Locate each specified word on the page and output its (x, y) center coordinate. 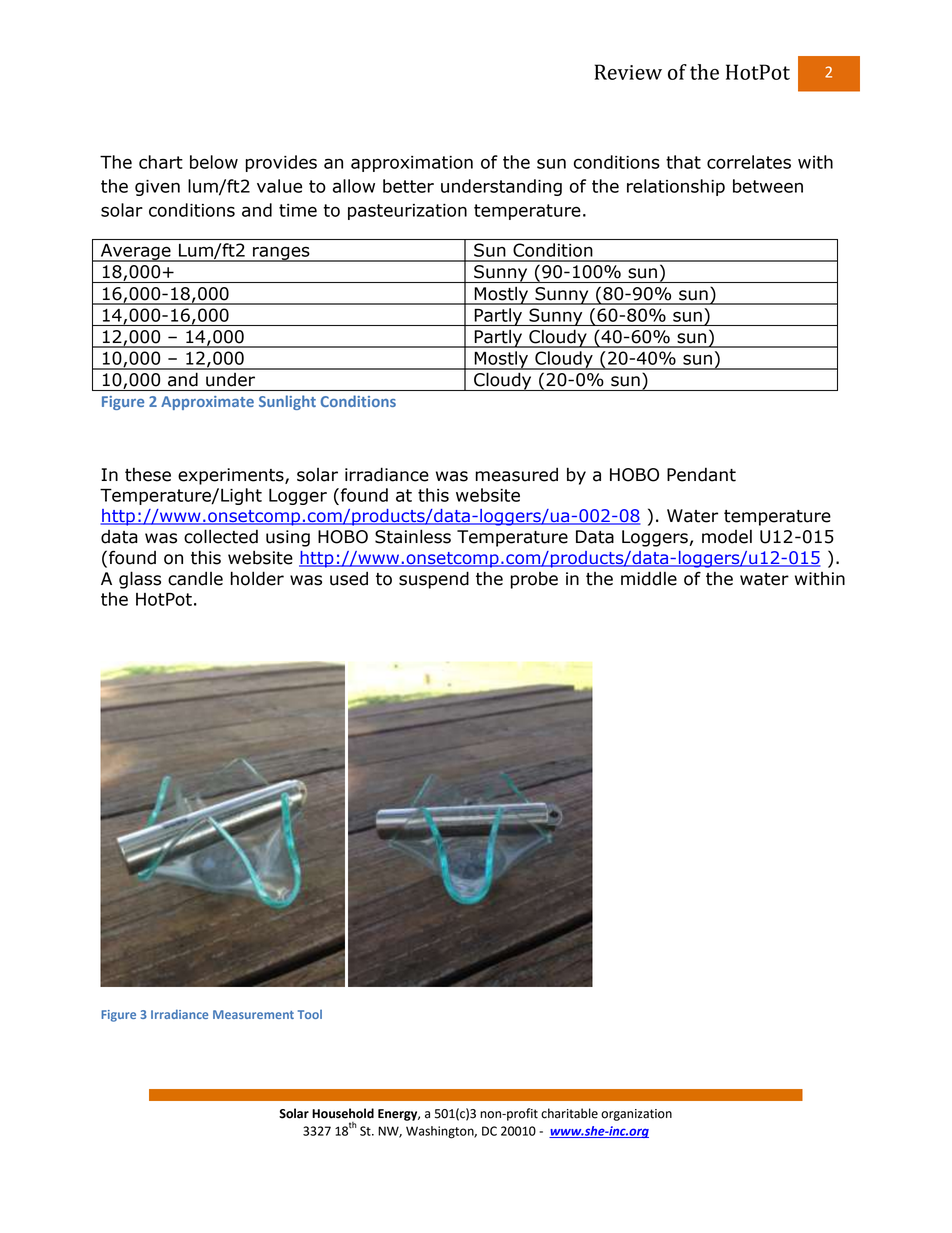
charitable (569, 1113)
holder (257, 578)
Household (343, 1113)
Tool (310, 1014)
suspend (434, 580)
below (214, 162)
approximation (412, 164)
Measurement (253, 1014)
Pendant (701, 474)
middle (649, 578)
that (683, 162)
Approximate (207, 403)
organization (636, 1115)
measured (517, 474)
